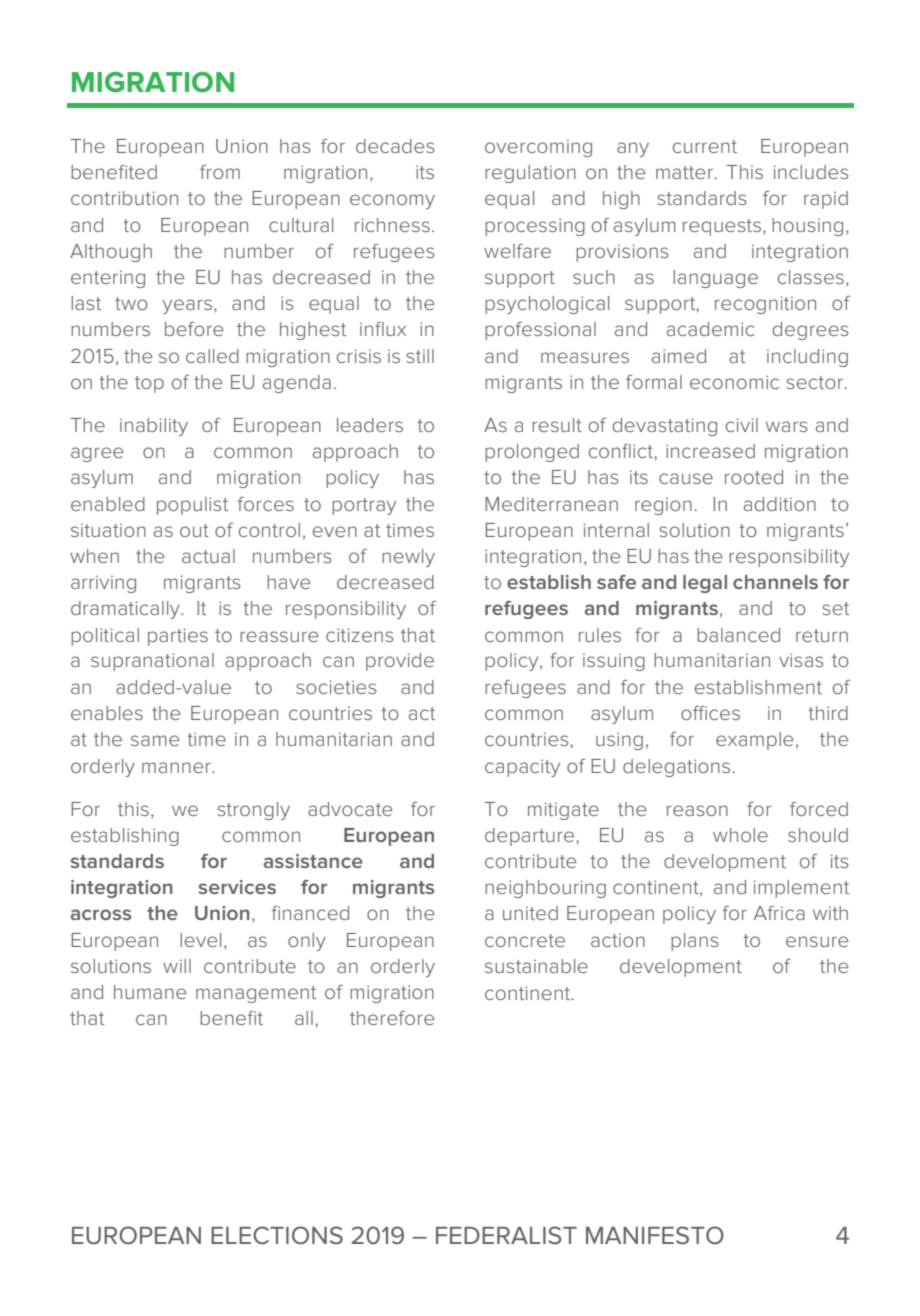  What do you see at coordinates (740, 835) in the screenshot?
I see `whole` at bounding box center [740, 835].
